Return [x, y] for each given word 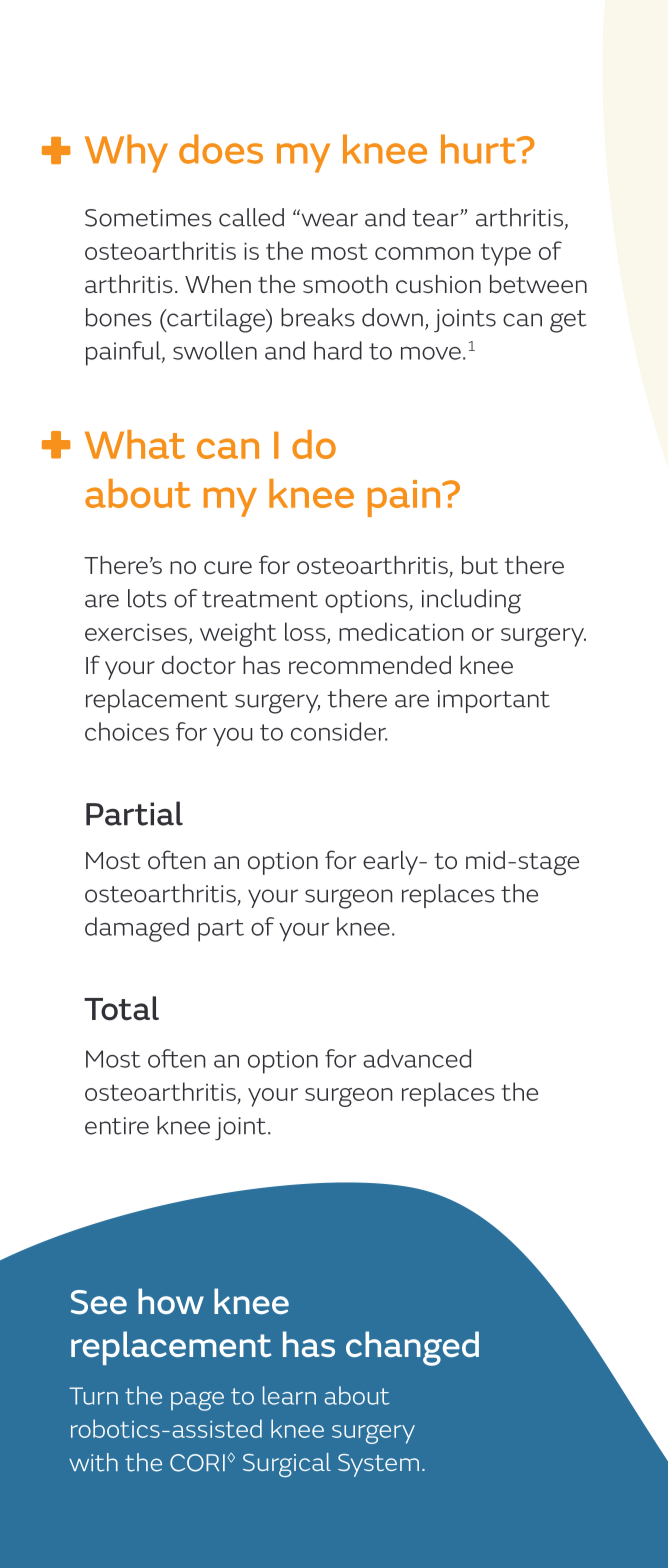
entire [117, 1126]
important [494, 701]
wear [328, 220]
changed [412, 1348]
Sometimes [148, 218]
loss [305, 631]
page [197, 1401]
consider [339, 731]
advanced [417, 1058]
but [480, 565]
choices [127, 731]
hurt [480, 149]
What [135, 444]
